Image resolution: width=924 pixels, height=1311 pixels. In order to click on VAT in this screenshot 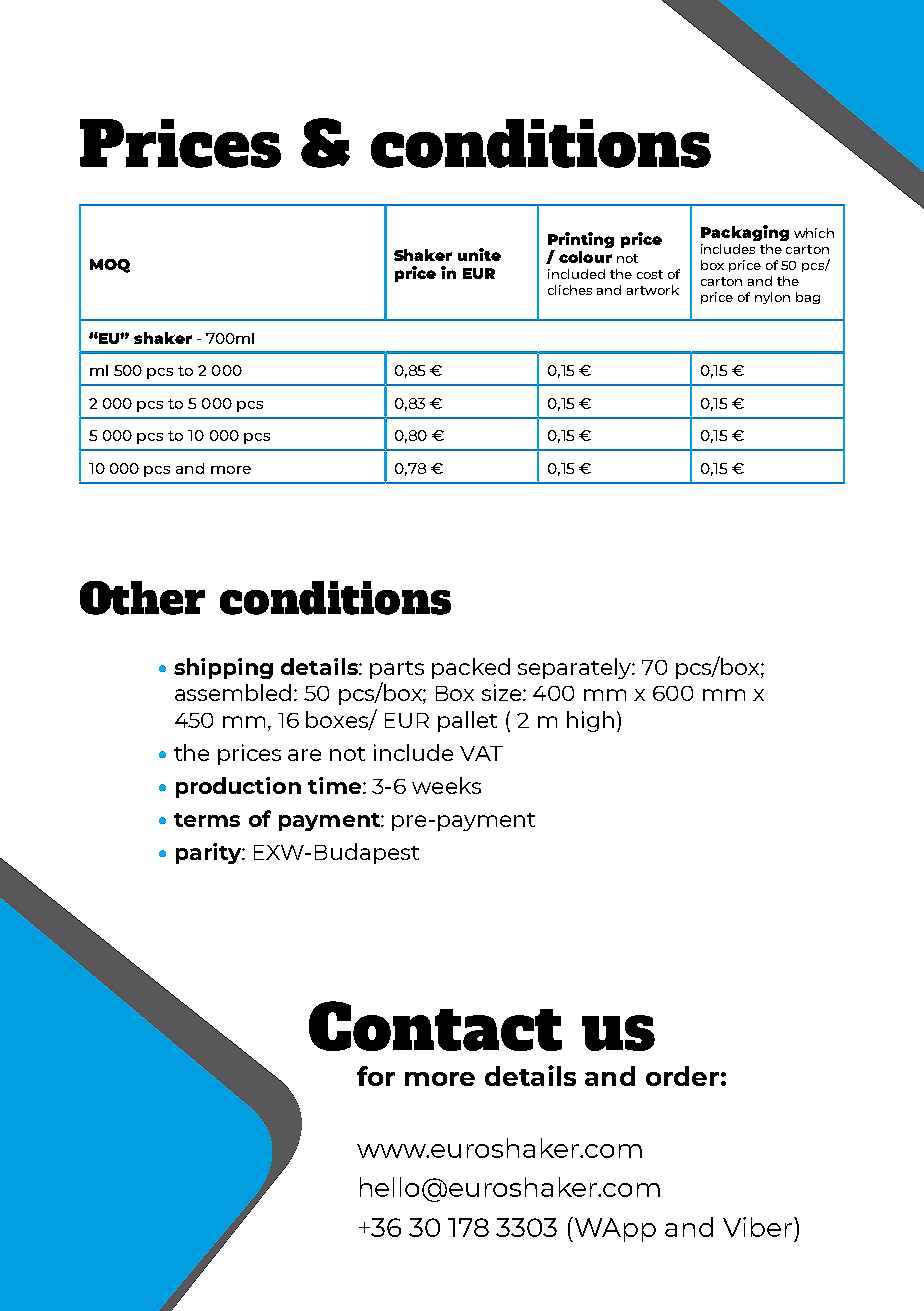, I will do `click(481, 753)`.
